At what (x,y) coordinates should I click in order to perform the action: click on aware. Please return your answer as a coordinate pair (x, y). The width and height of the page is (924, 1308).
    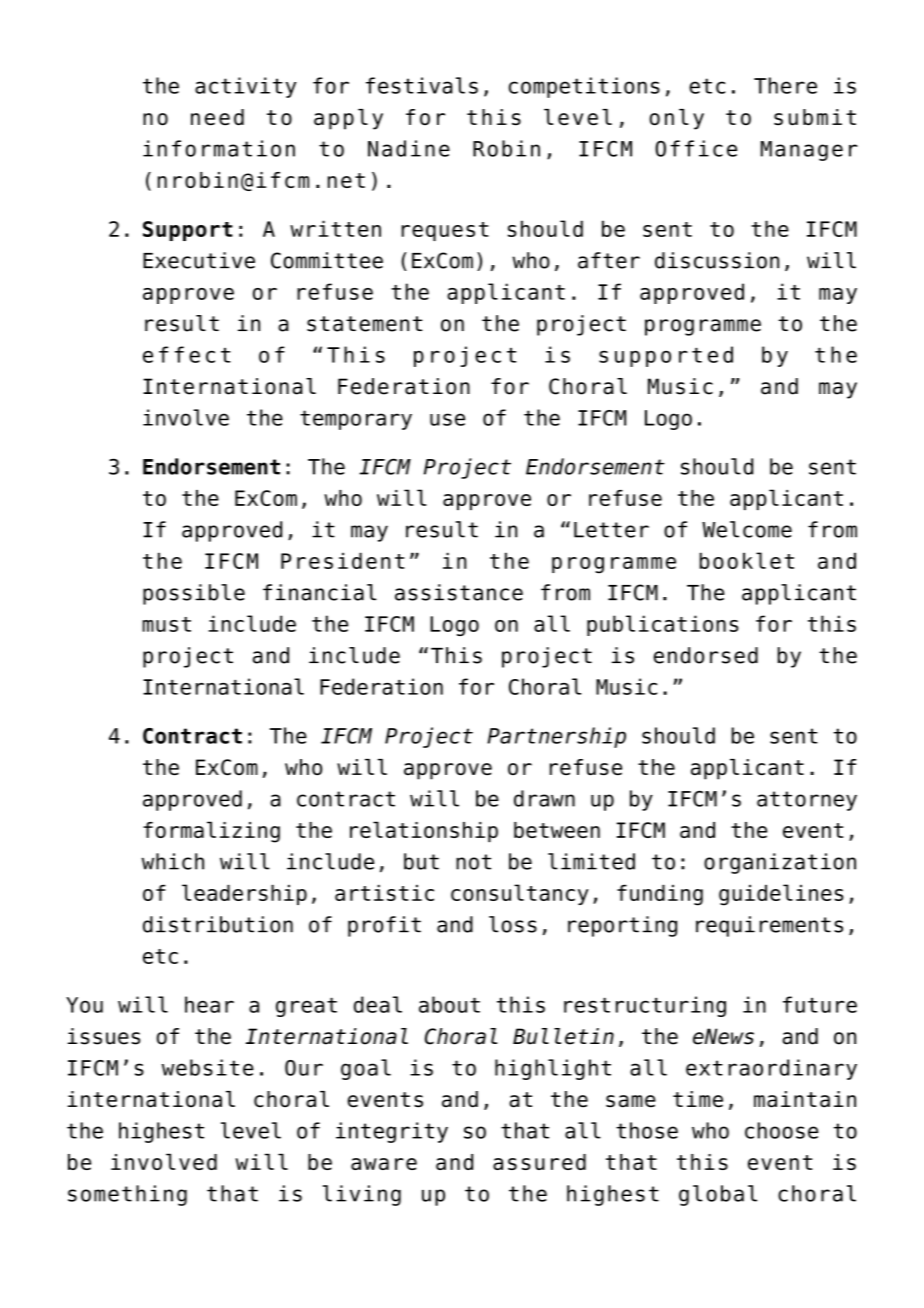
    Looking at the image, I should click on (384, 1164).
